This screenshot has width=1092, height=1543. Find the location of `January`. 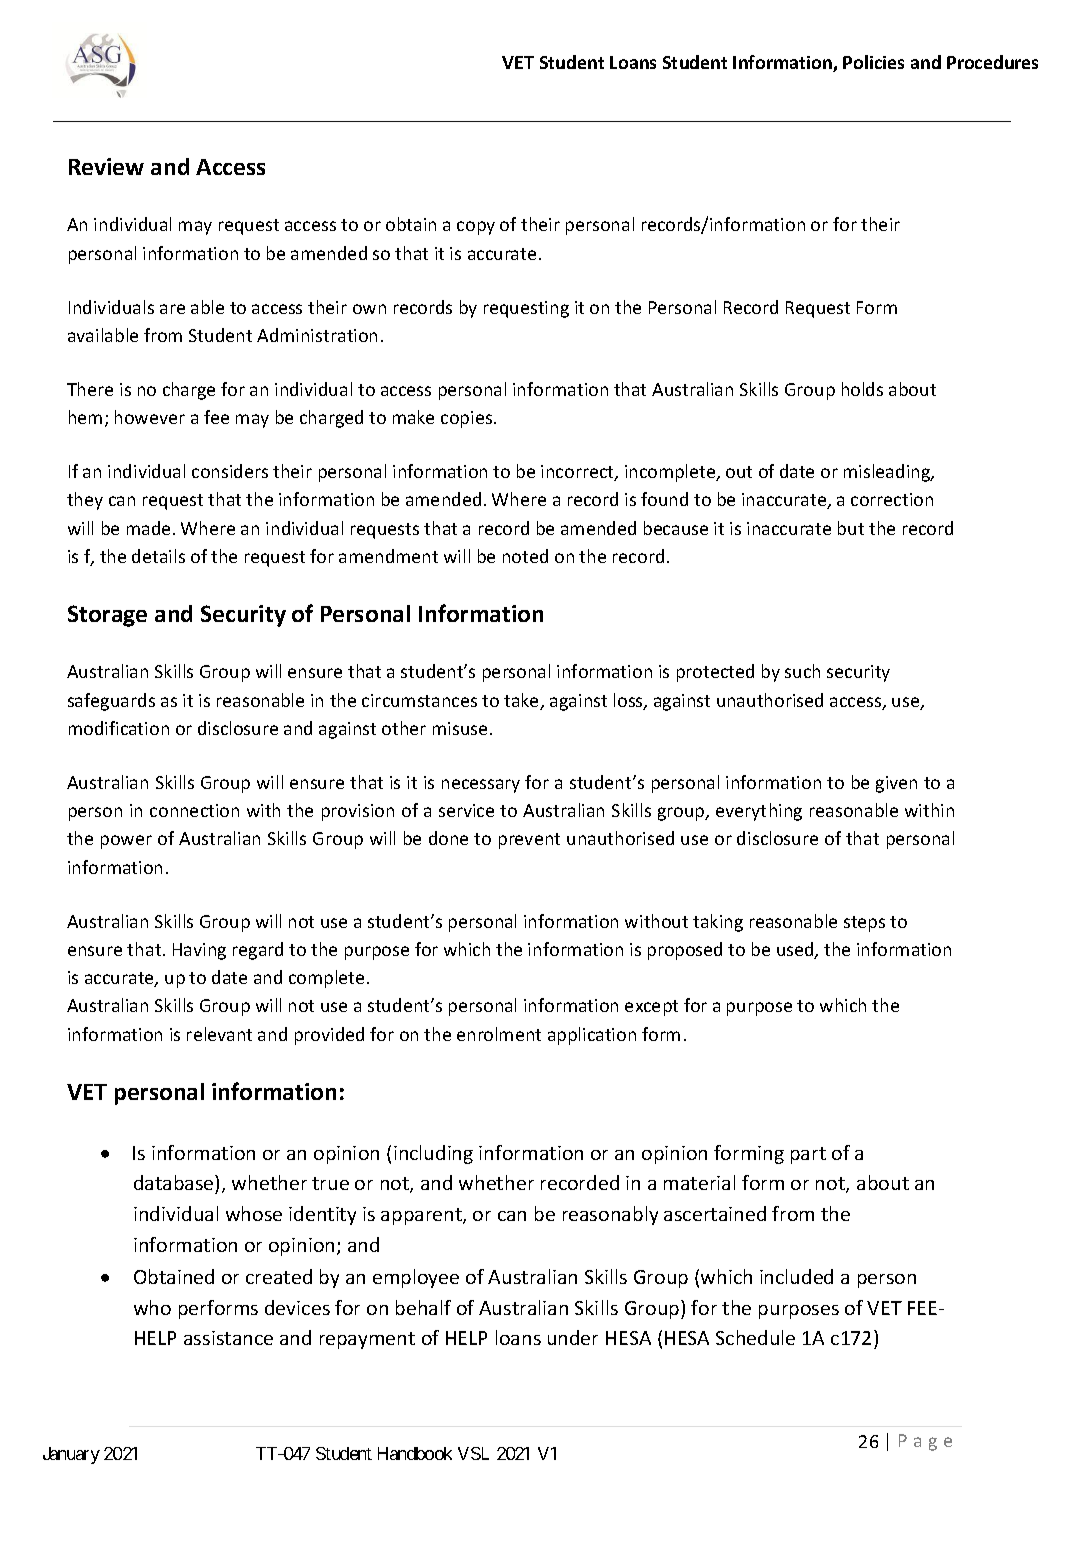

January is located at coordinates (71, 1455).
